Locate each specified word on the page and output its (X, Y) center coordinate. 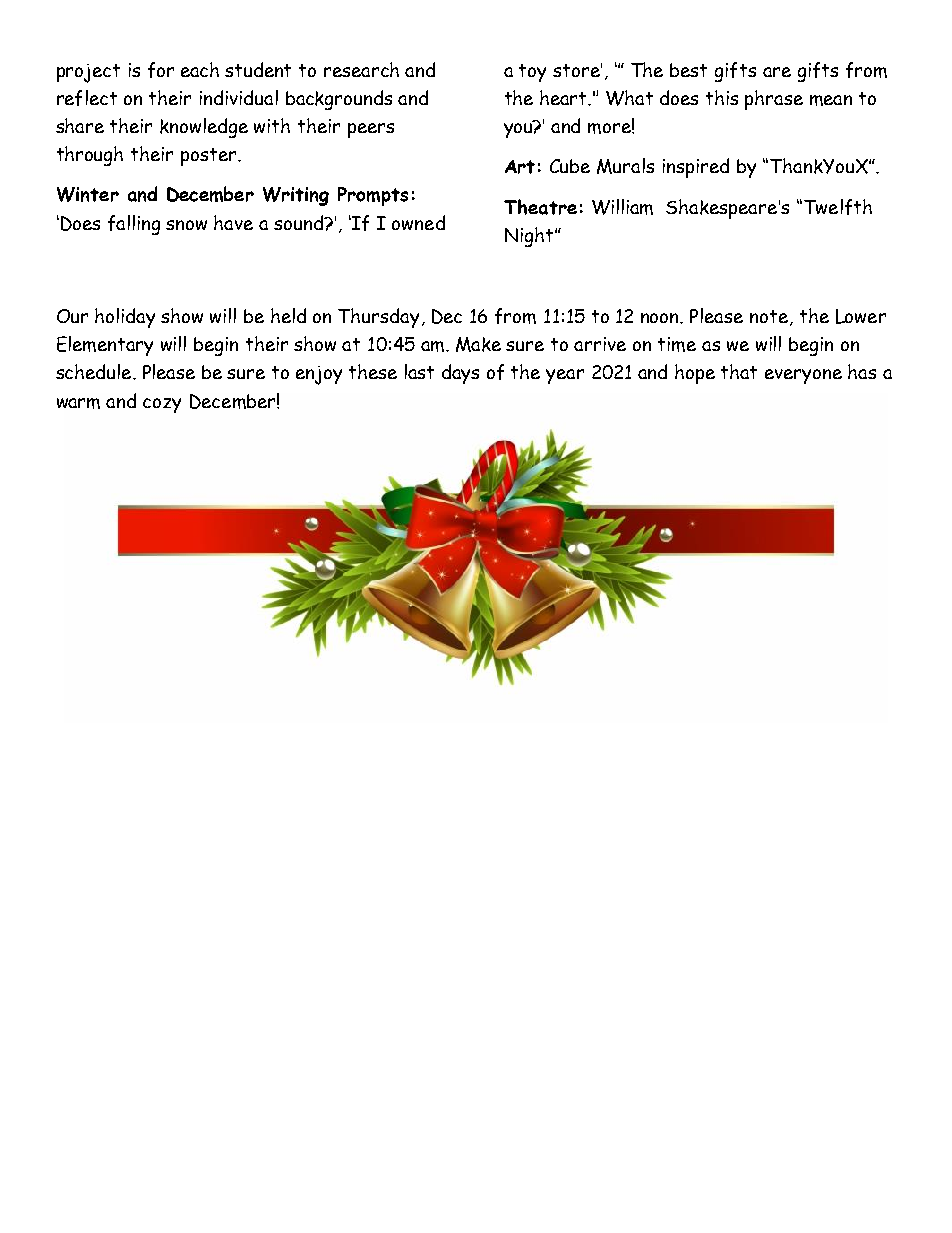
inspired (696, 168)
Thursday (378, 318)
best (688, 70)
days (460, 374)
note (770, 318)
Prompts (373, 196)
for (161, 70)
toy (532, 73)
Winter (88, 194)
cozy (162, 405)
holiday (125, 318)
